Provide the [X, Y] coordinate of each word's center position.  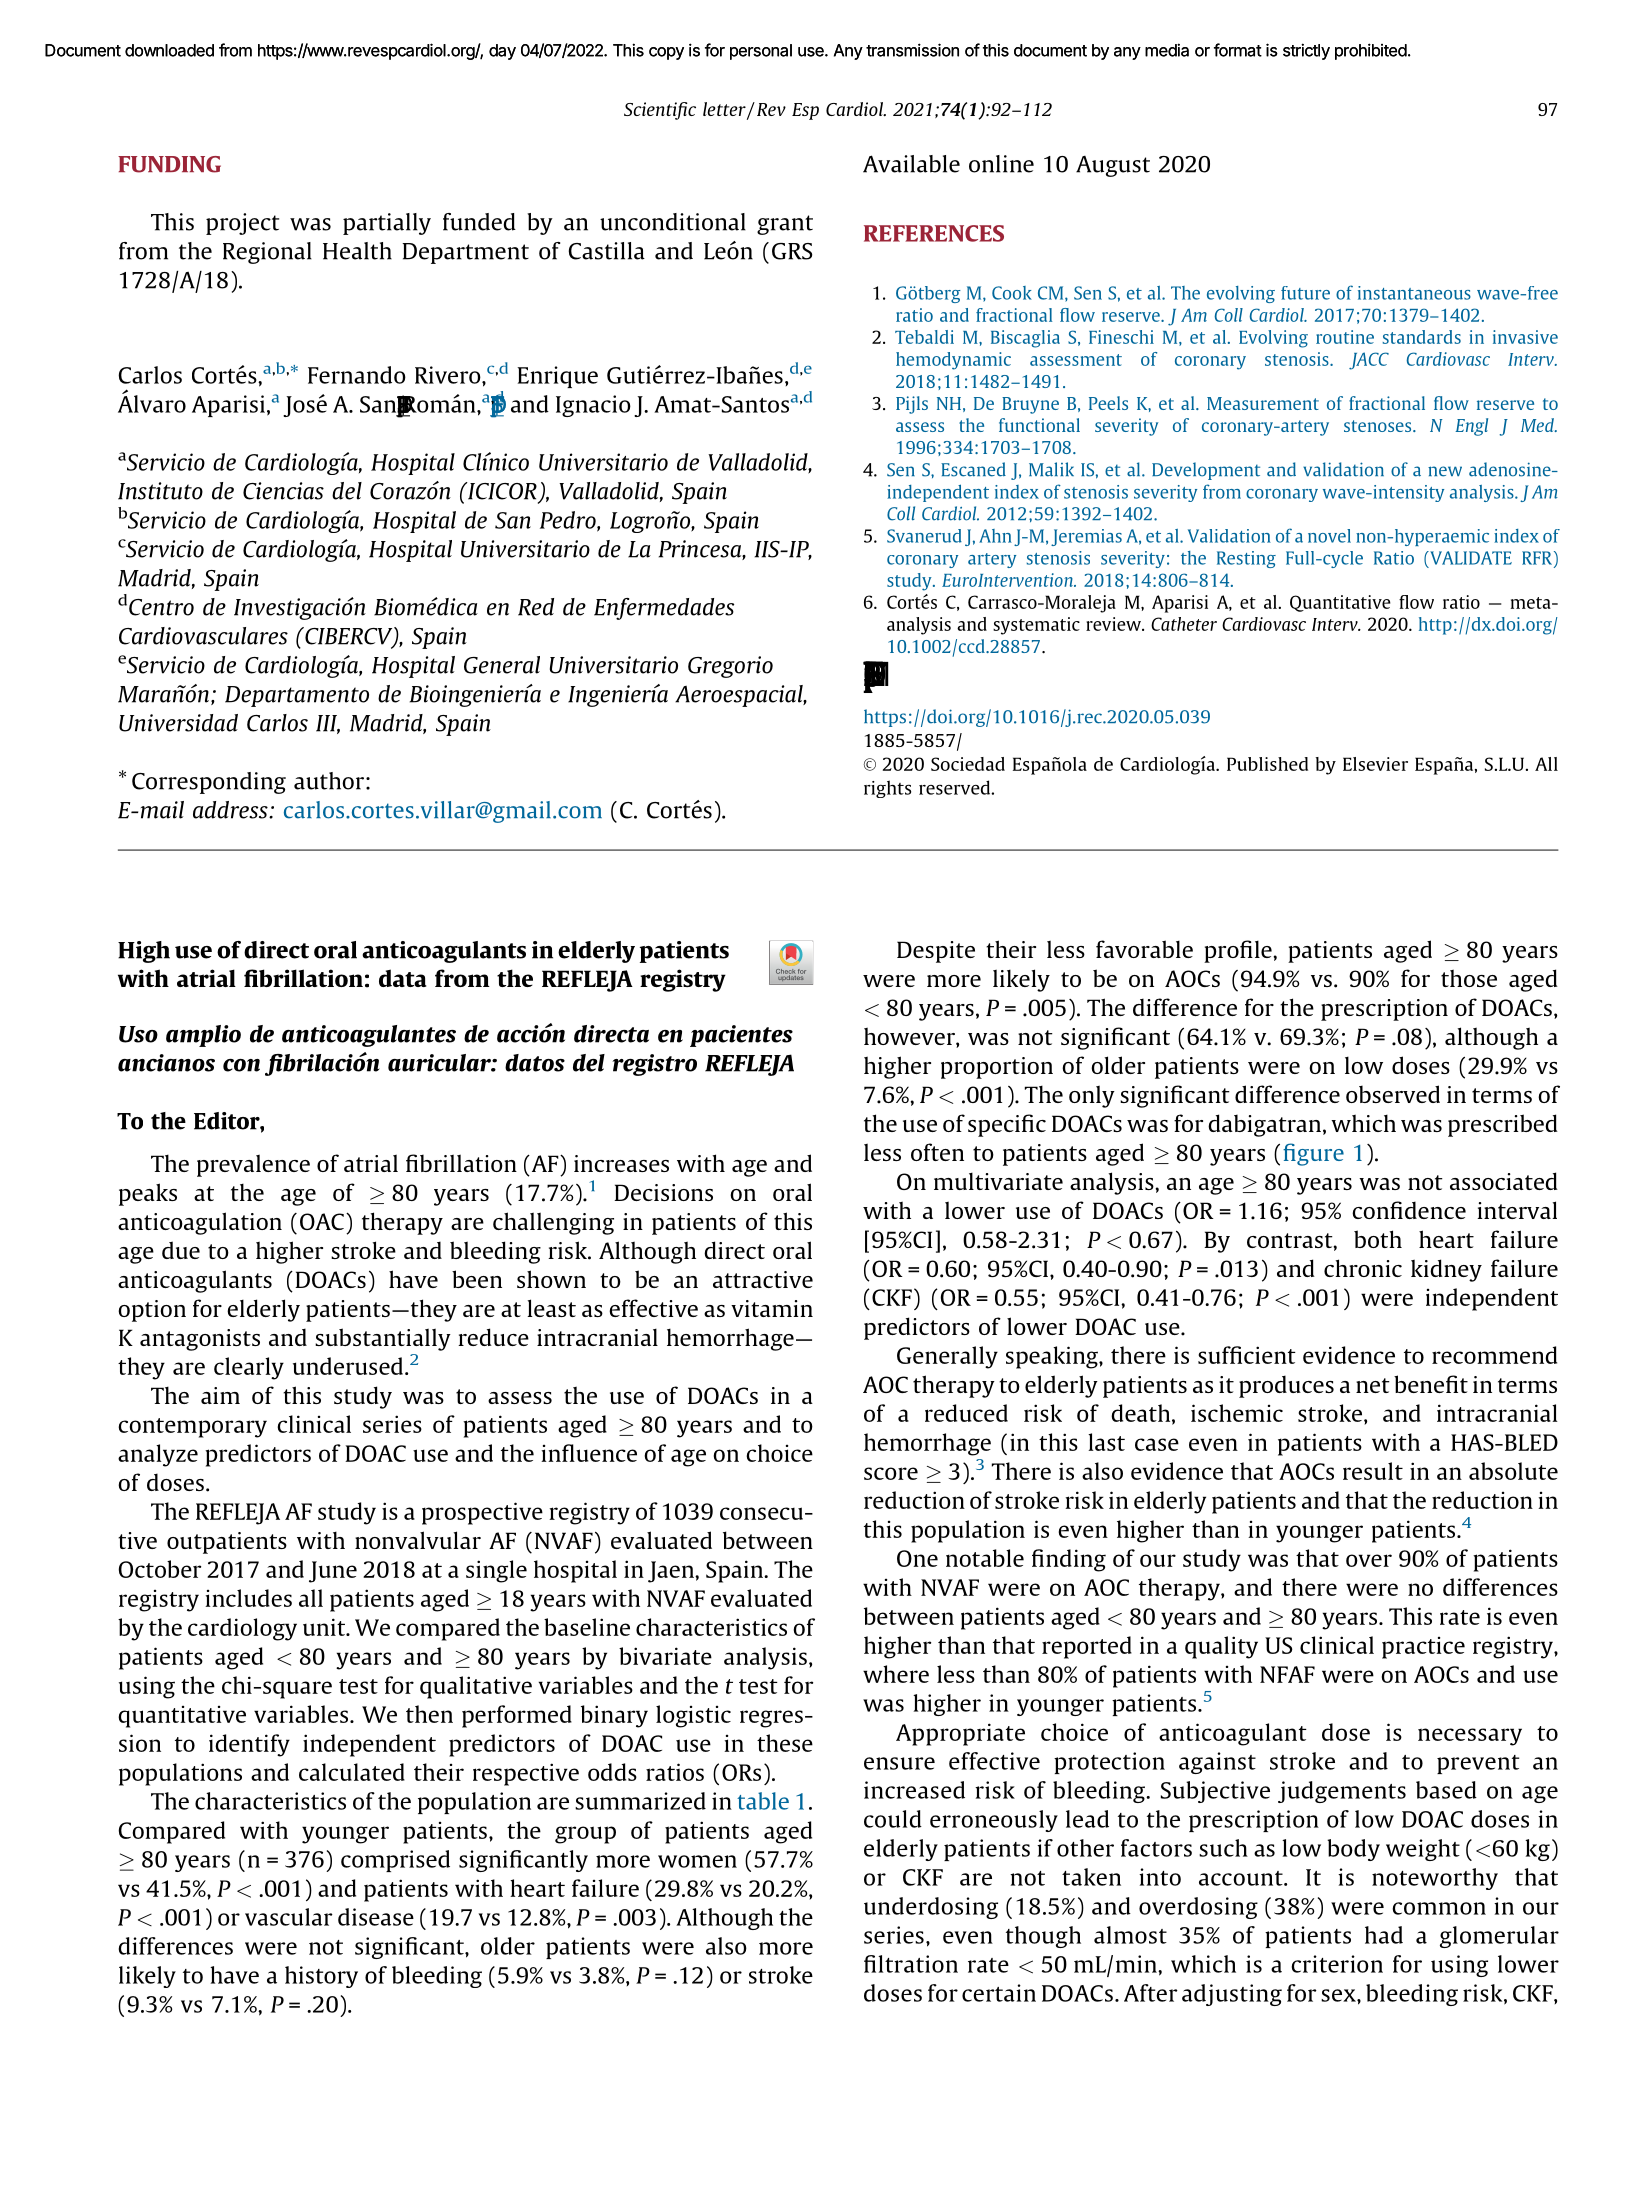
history [321, 1977]
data [402, 978]
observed [1393, 1094]
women [697, 1861]
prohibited [1371, 51]
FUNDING [169, 164]
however [910, 1037]
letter [725, 110]
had [1384, 1935]
